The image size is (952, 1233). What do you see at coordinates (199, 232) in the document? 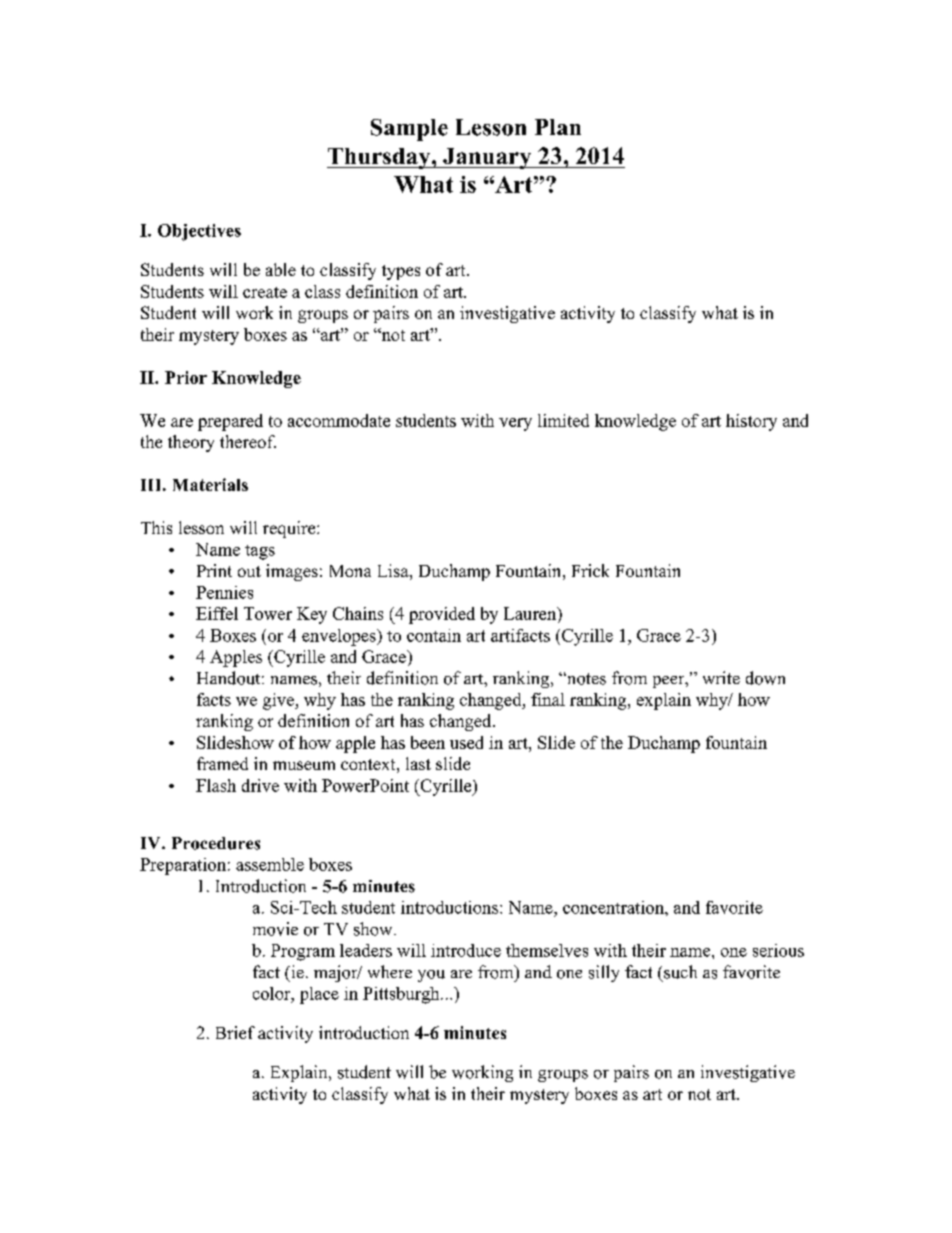
I see `Objectives` at bounding box center [199, 232].
